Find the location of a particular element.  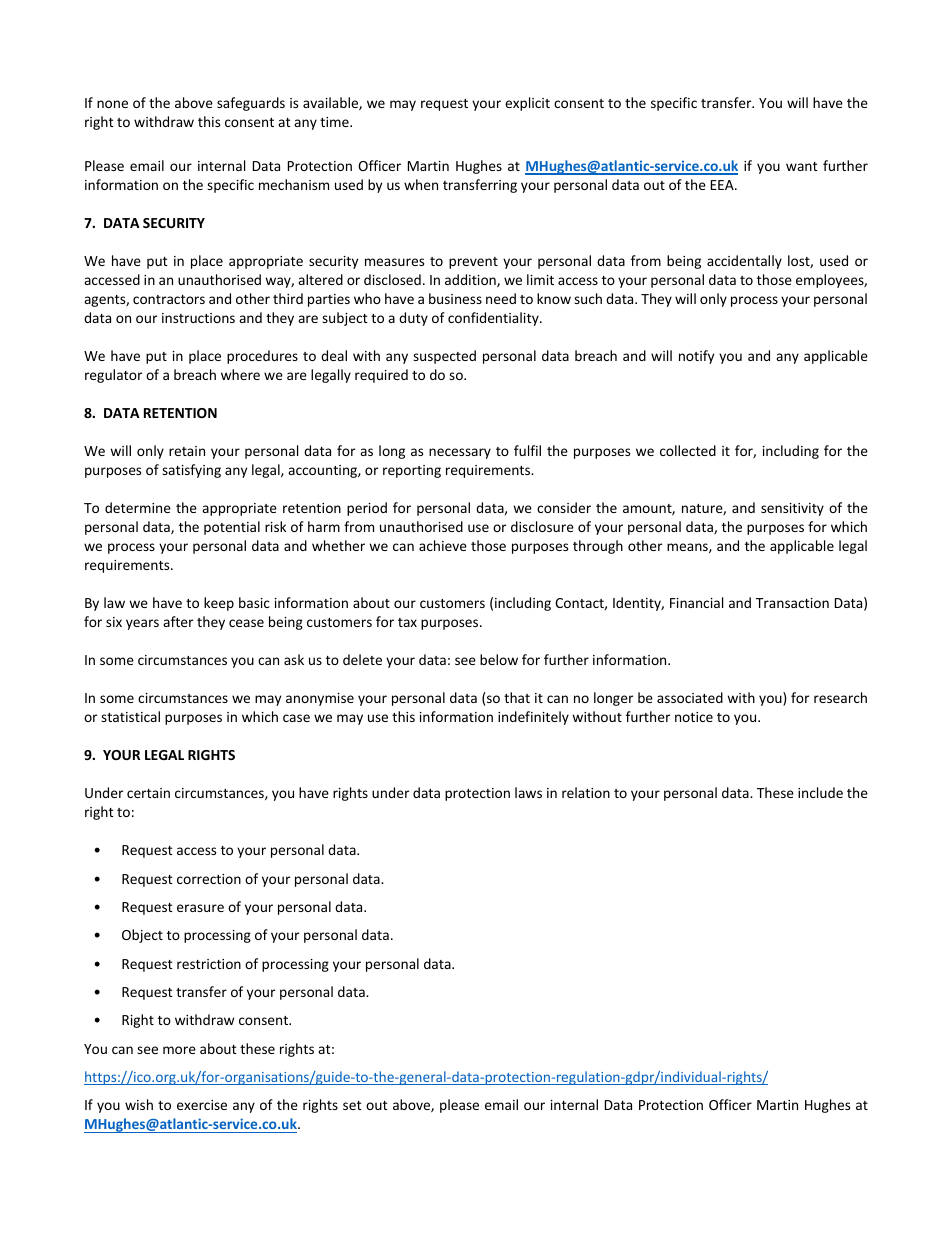

notify is located at coordinates (696, 357).
